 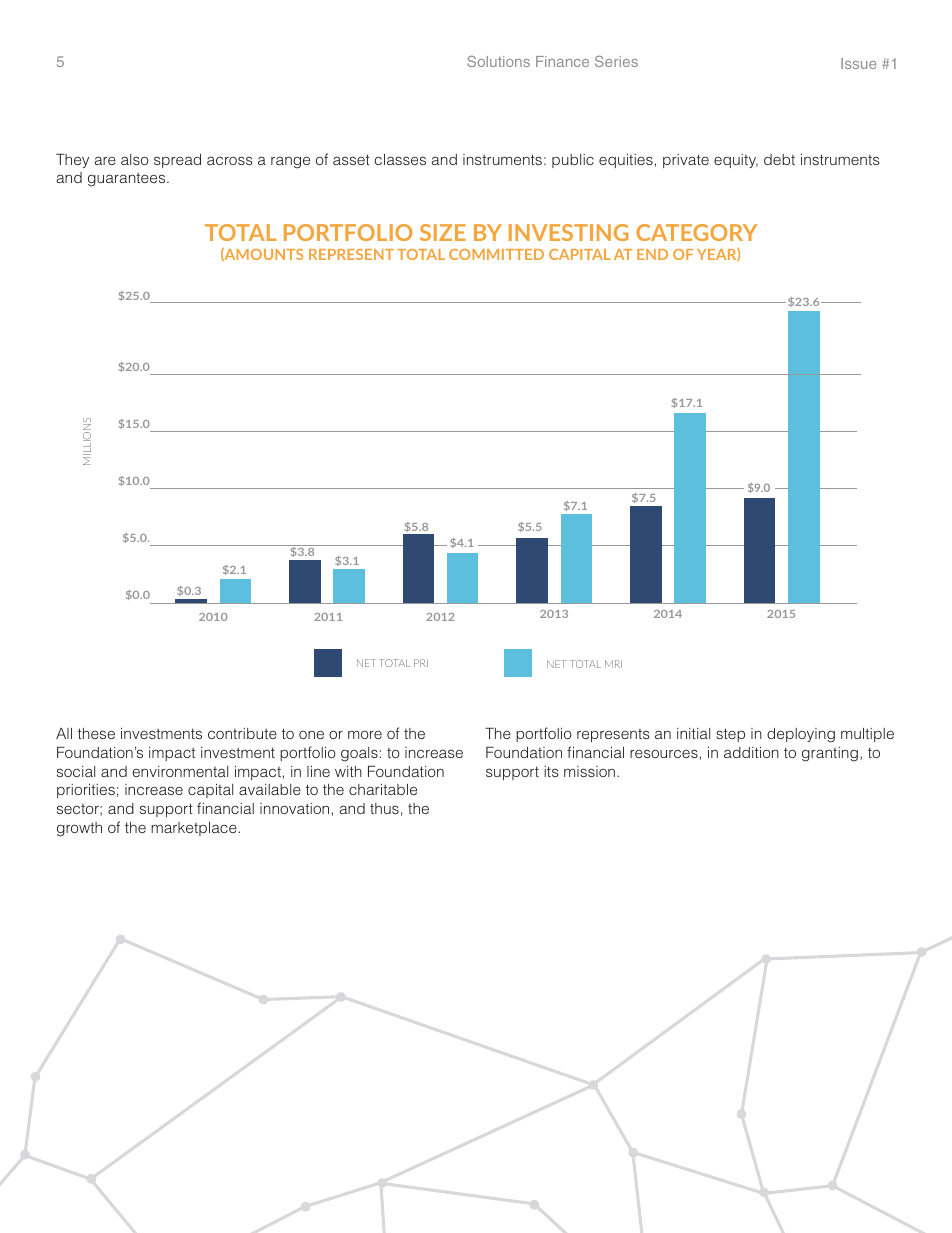 I want to click on COMMITTED, so click(x=496, y=254).
